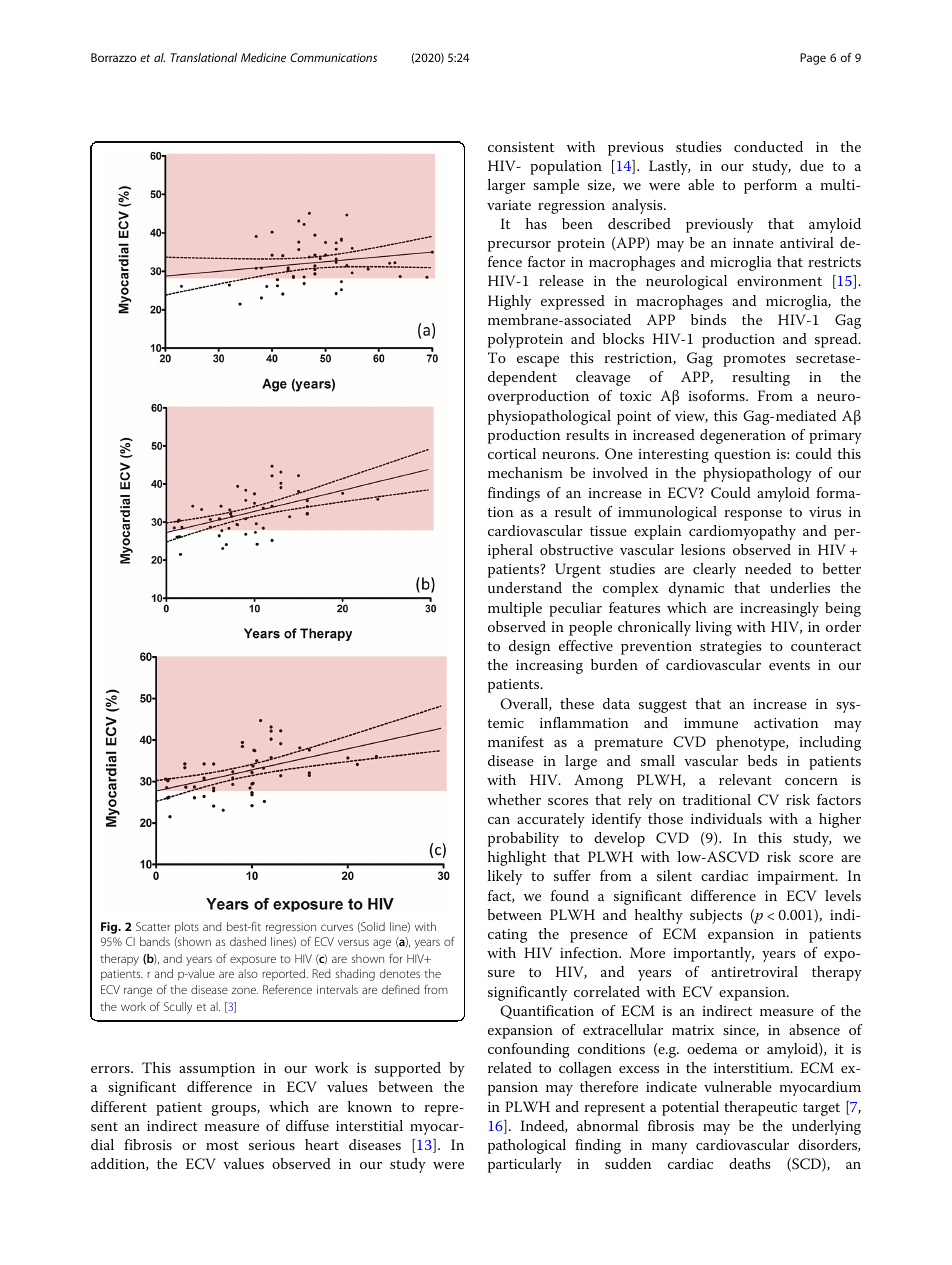 The image size is (952, 1265). I want to click on plots, so click(187, 928).
